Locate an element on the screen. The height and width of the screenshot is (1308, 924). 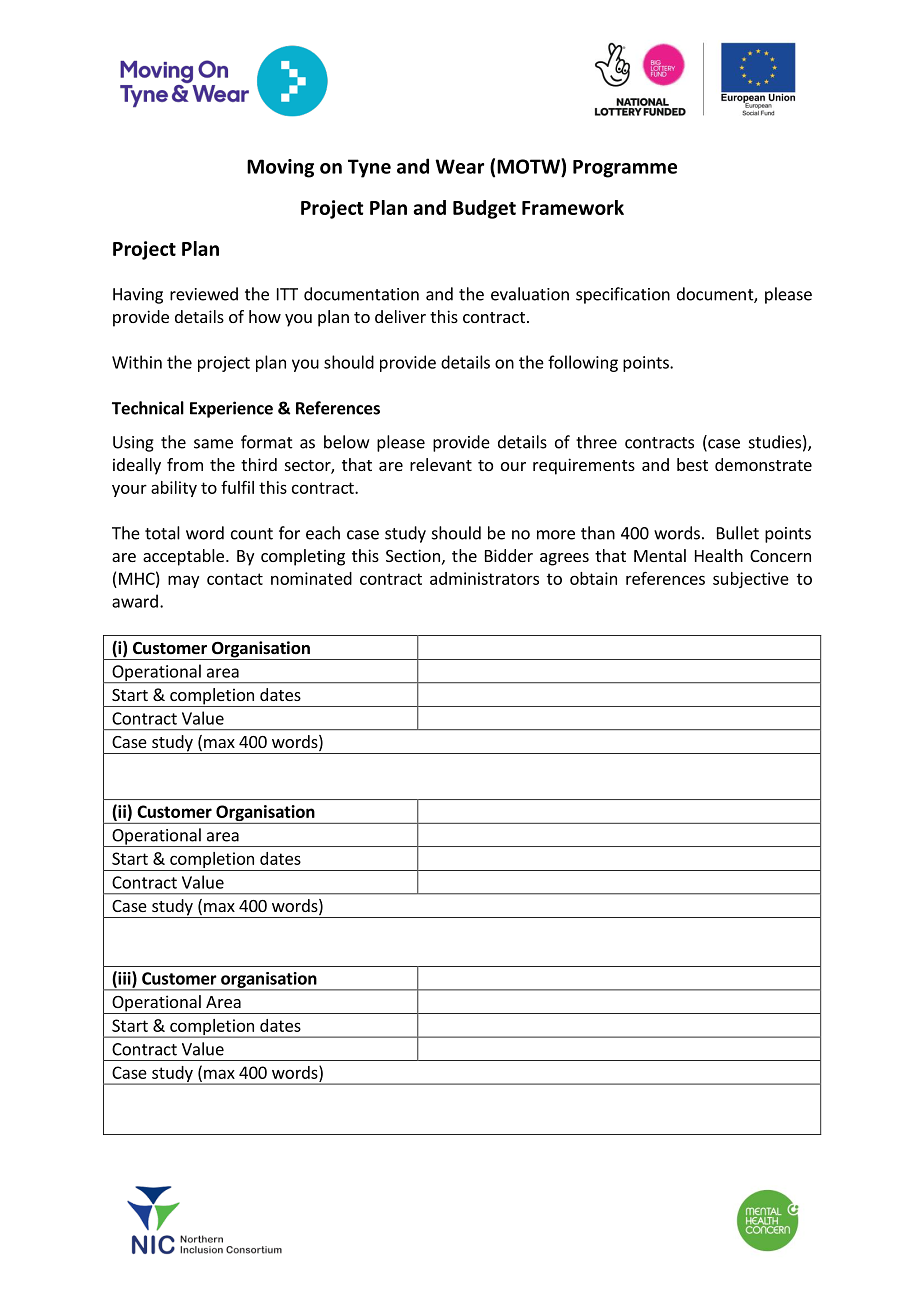
may is located at coordinates (183, 581).
